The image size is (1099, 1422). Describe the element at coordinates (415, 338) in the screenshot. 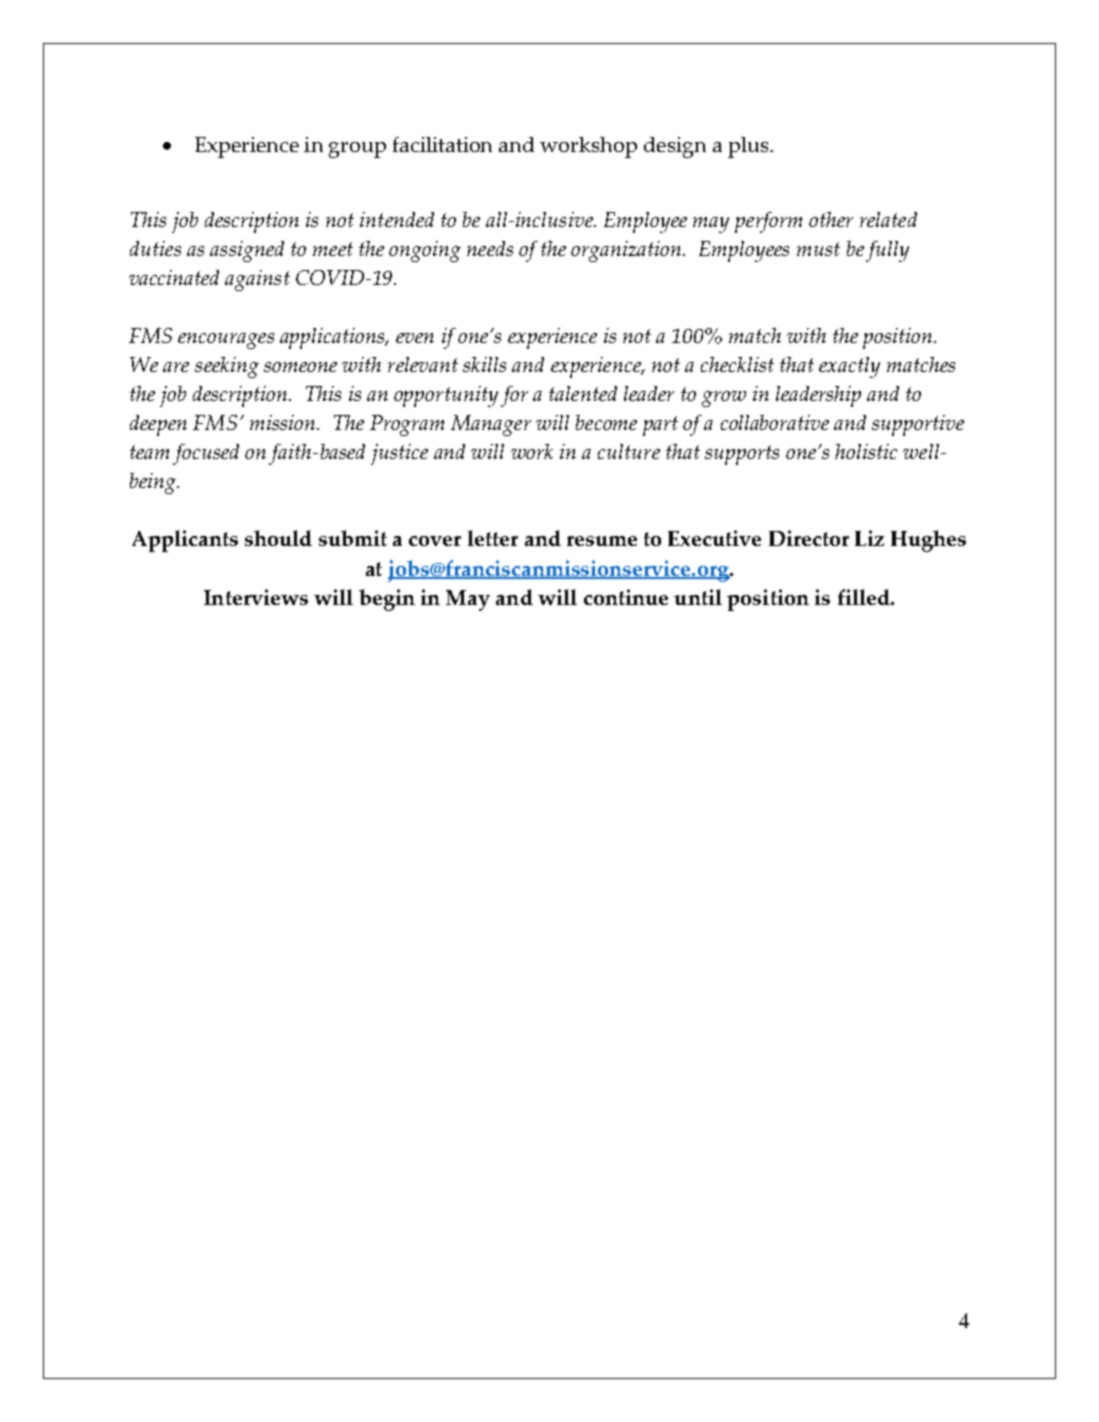

I see `even` at that location.
